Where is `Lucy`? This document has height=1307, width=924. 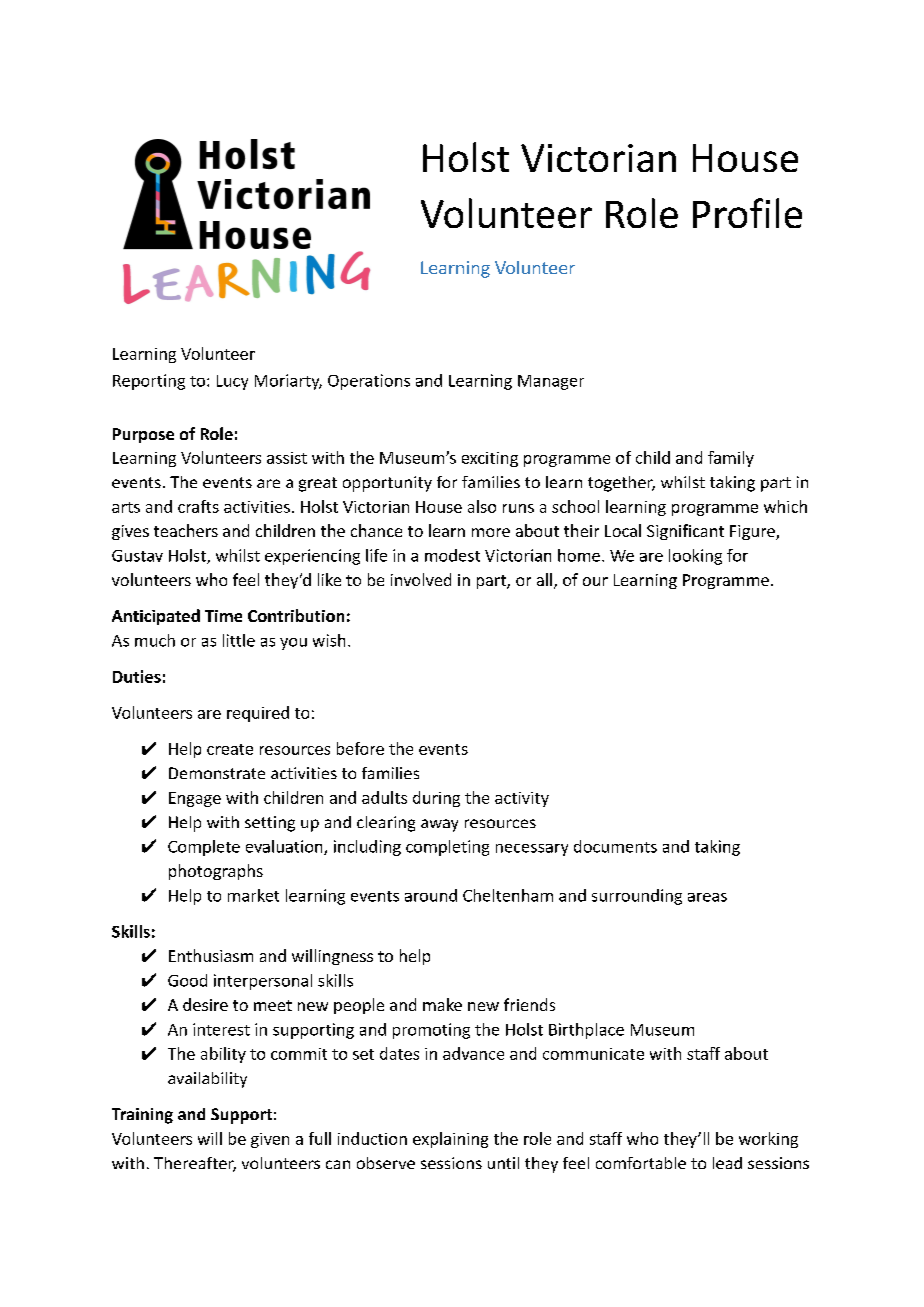 Lucy is located at coordinates (232, 382).
